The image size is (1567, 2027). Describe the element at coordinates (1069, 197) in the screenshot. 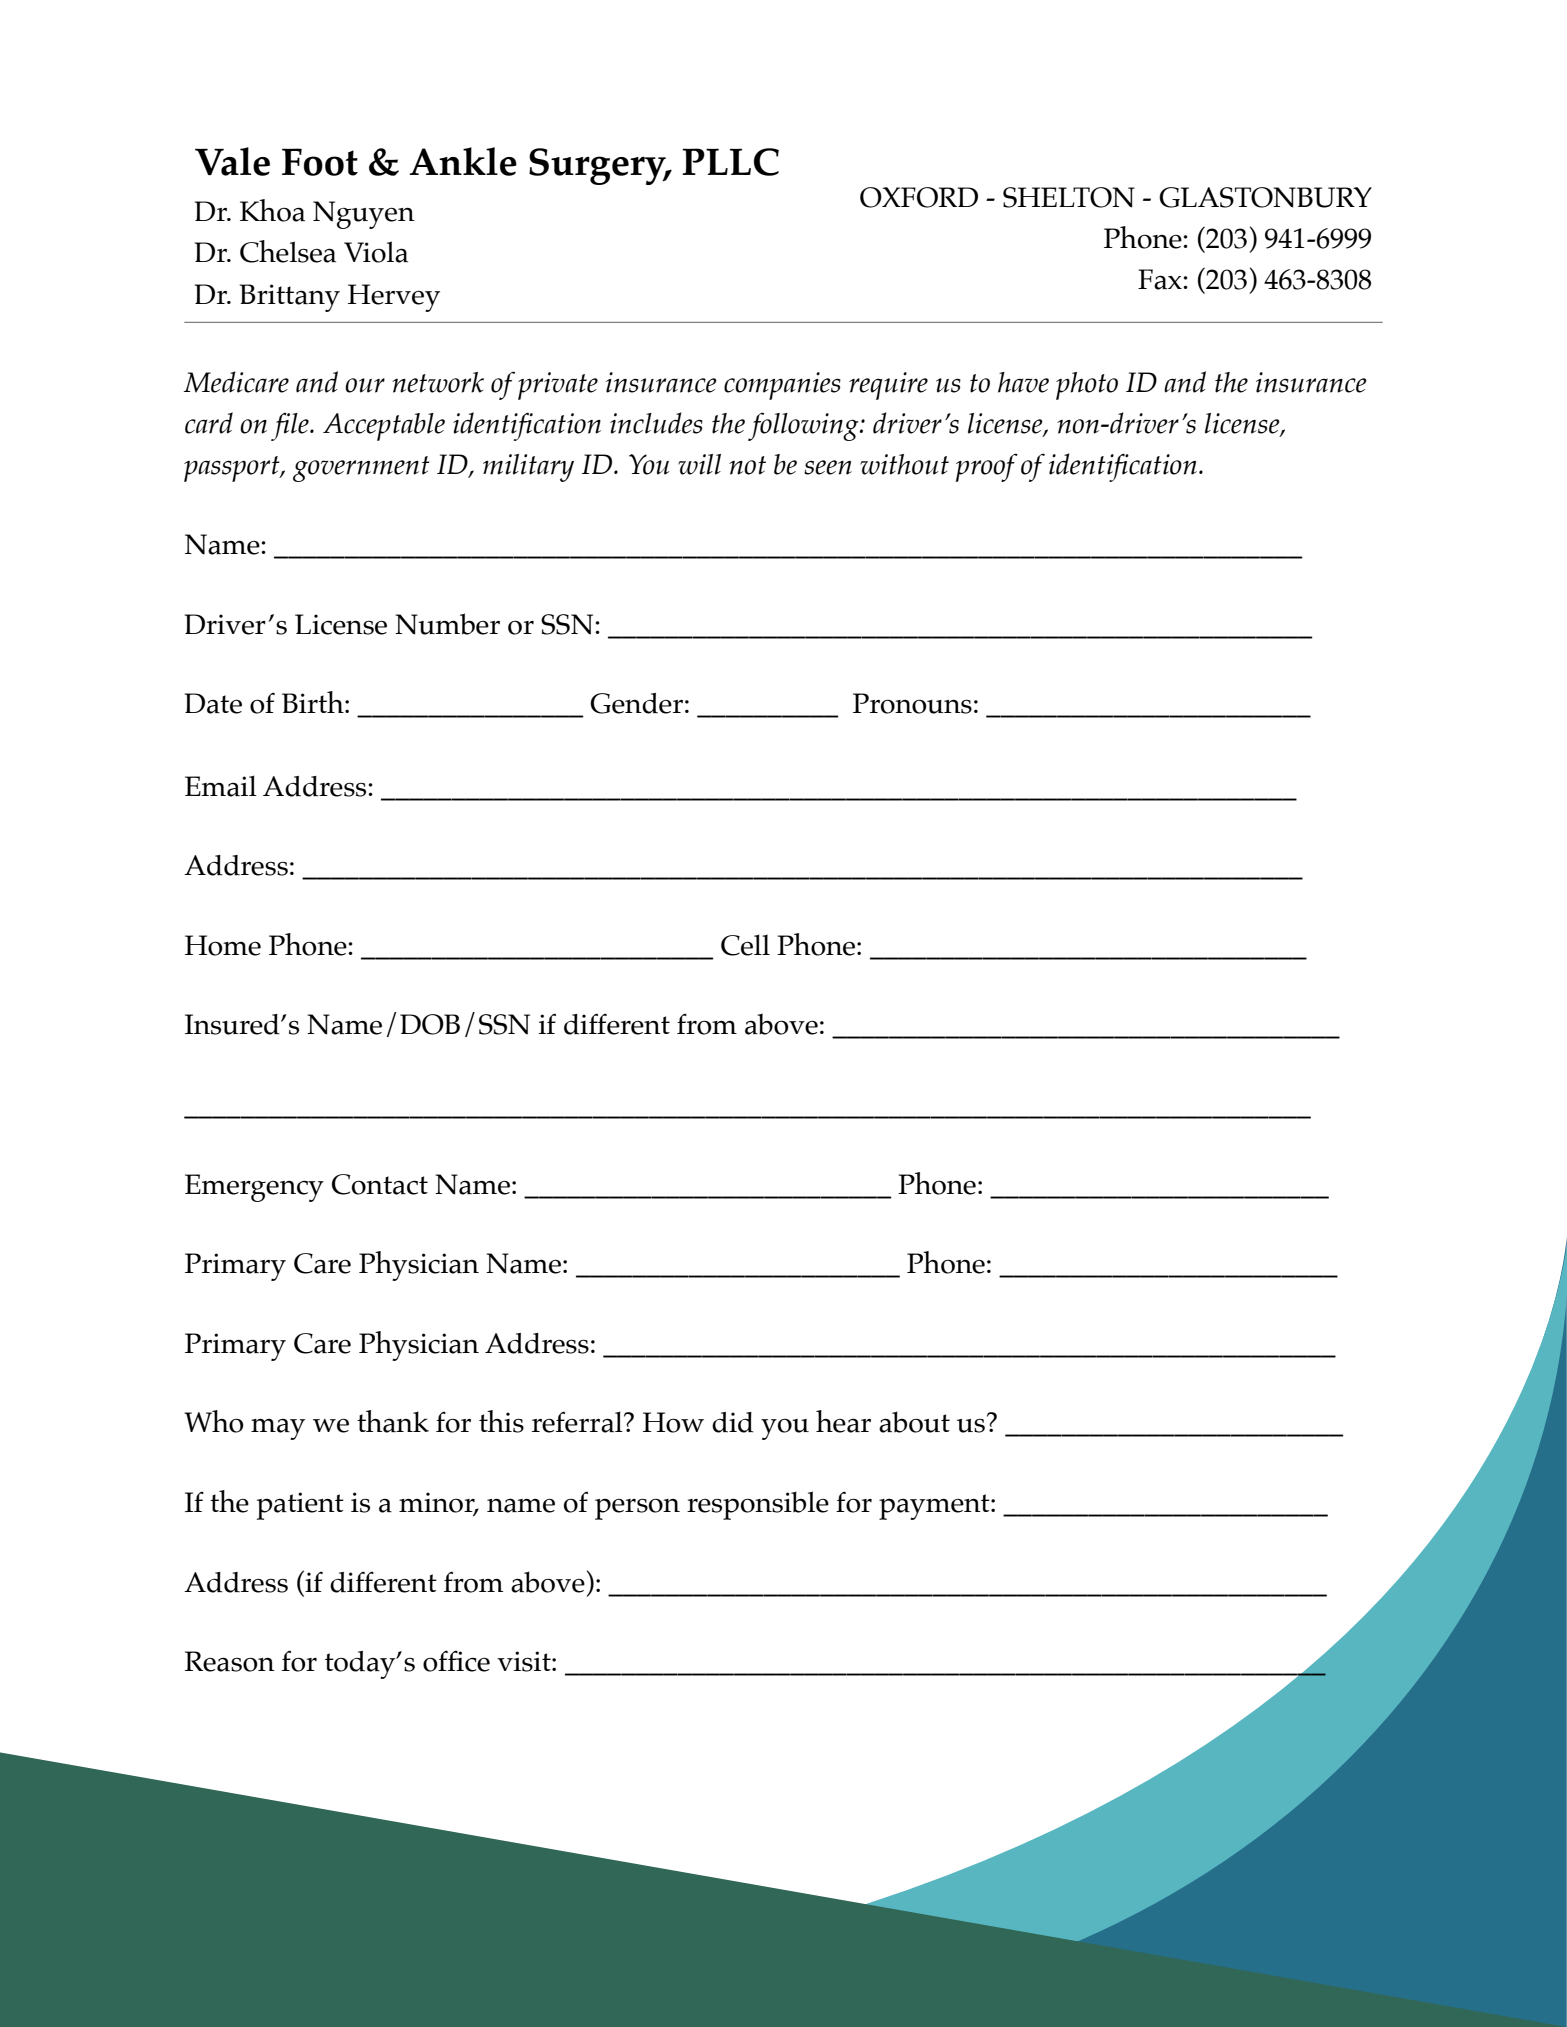

I see `SHELTON` at that location.
